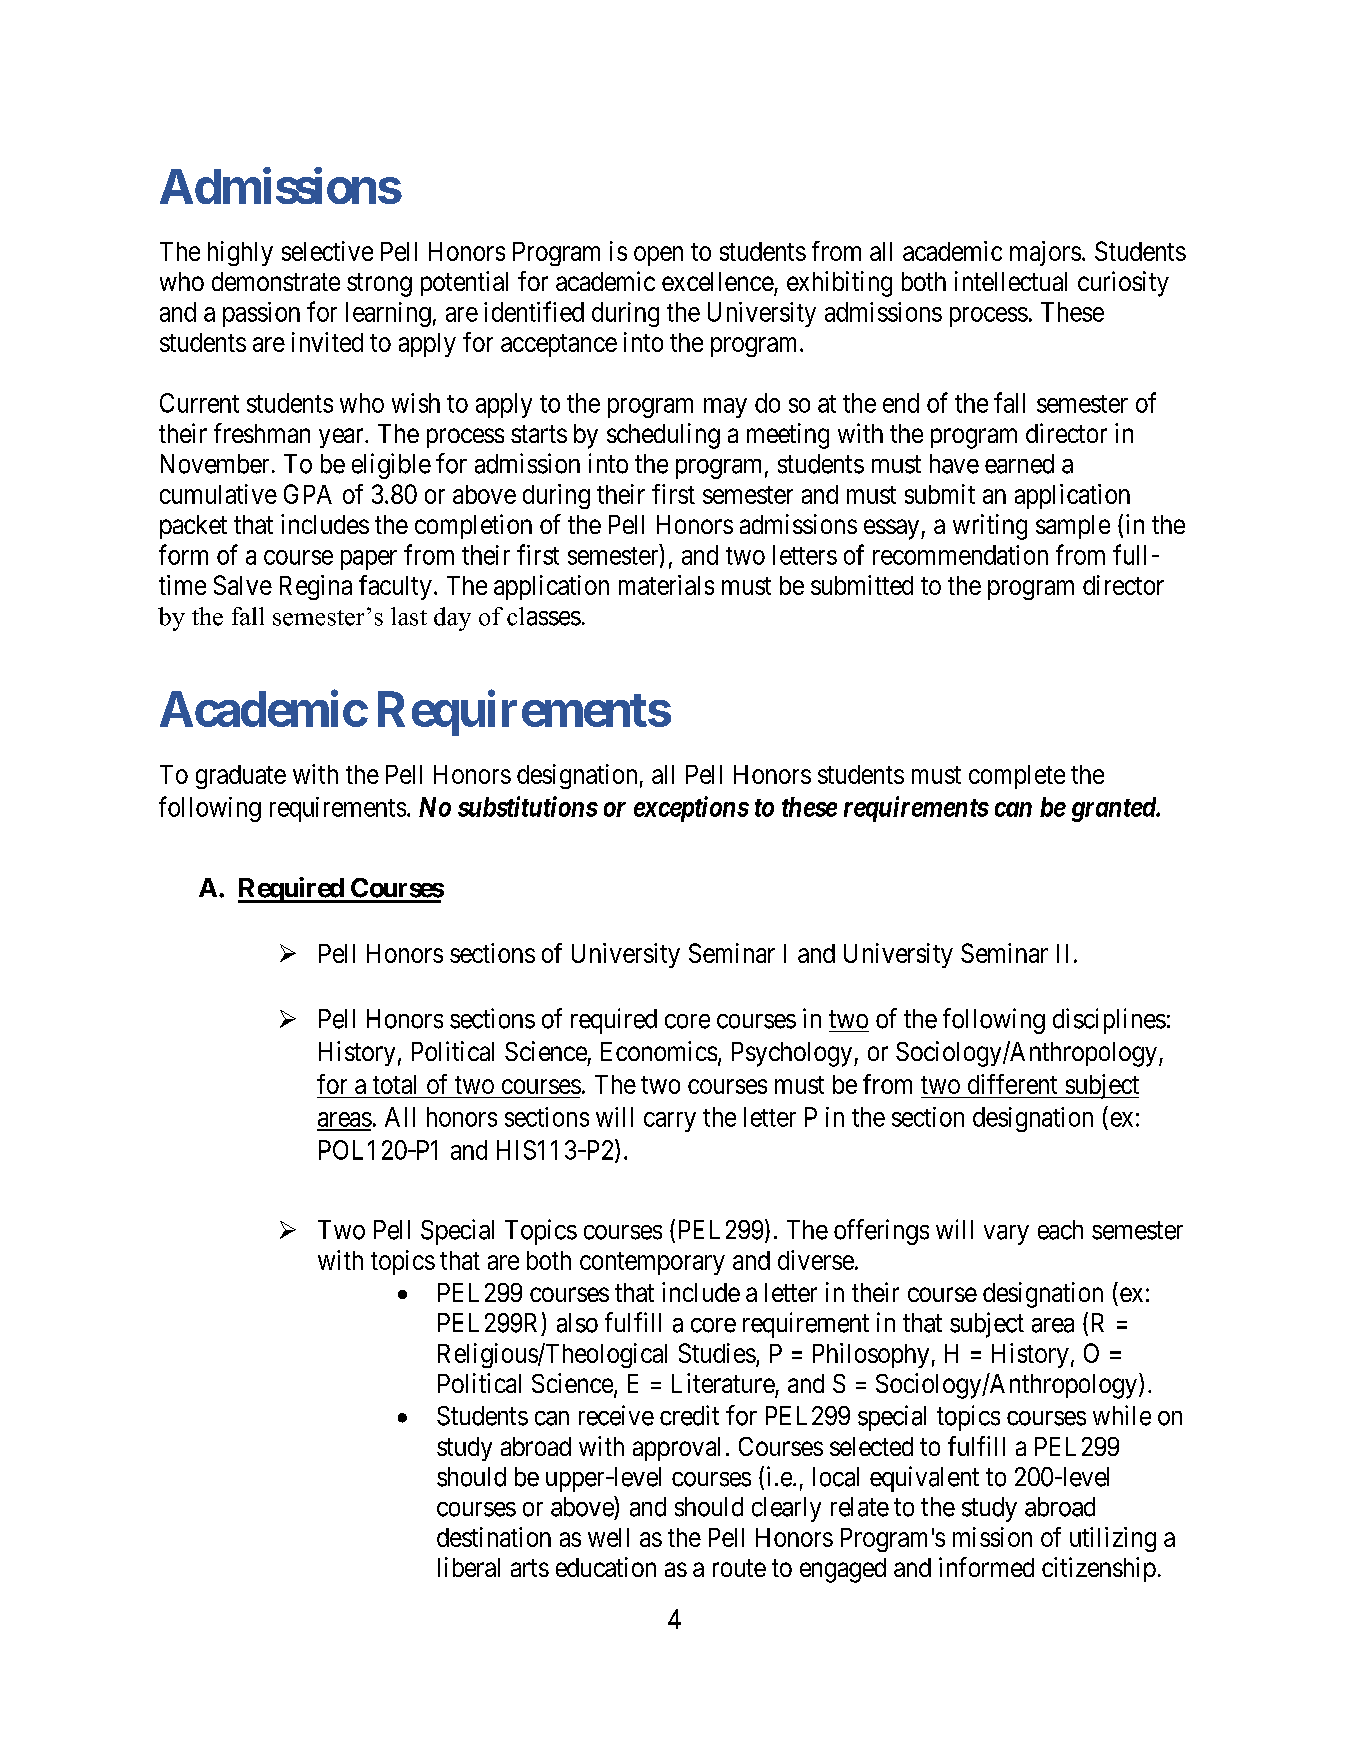 The width and height of the document is (1347, 1743). Describe the element at coordinates (469, 1567) in the document. I see `liberal` at that location.
